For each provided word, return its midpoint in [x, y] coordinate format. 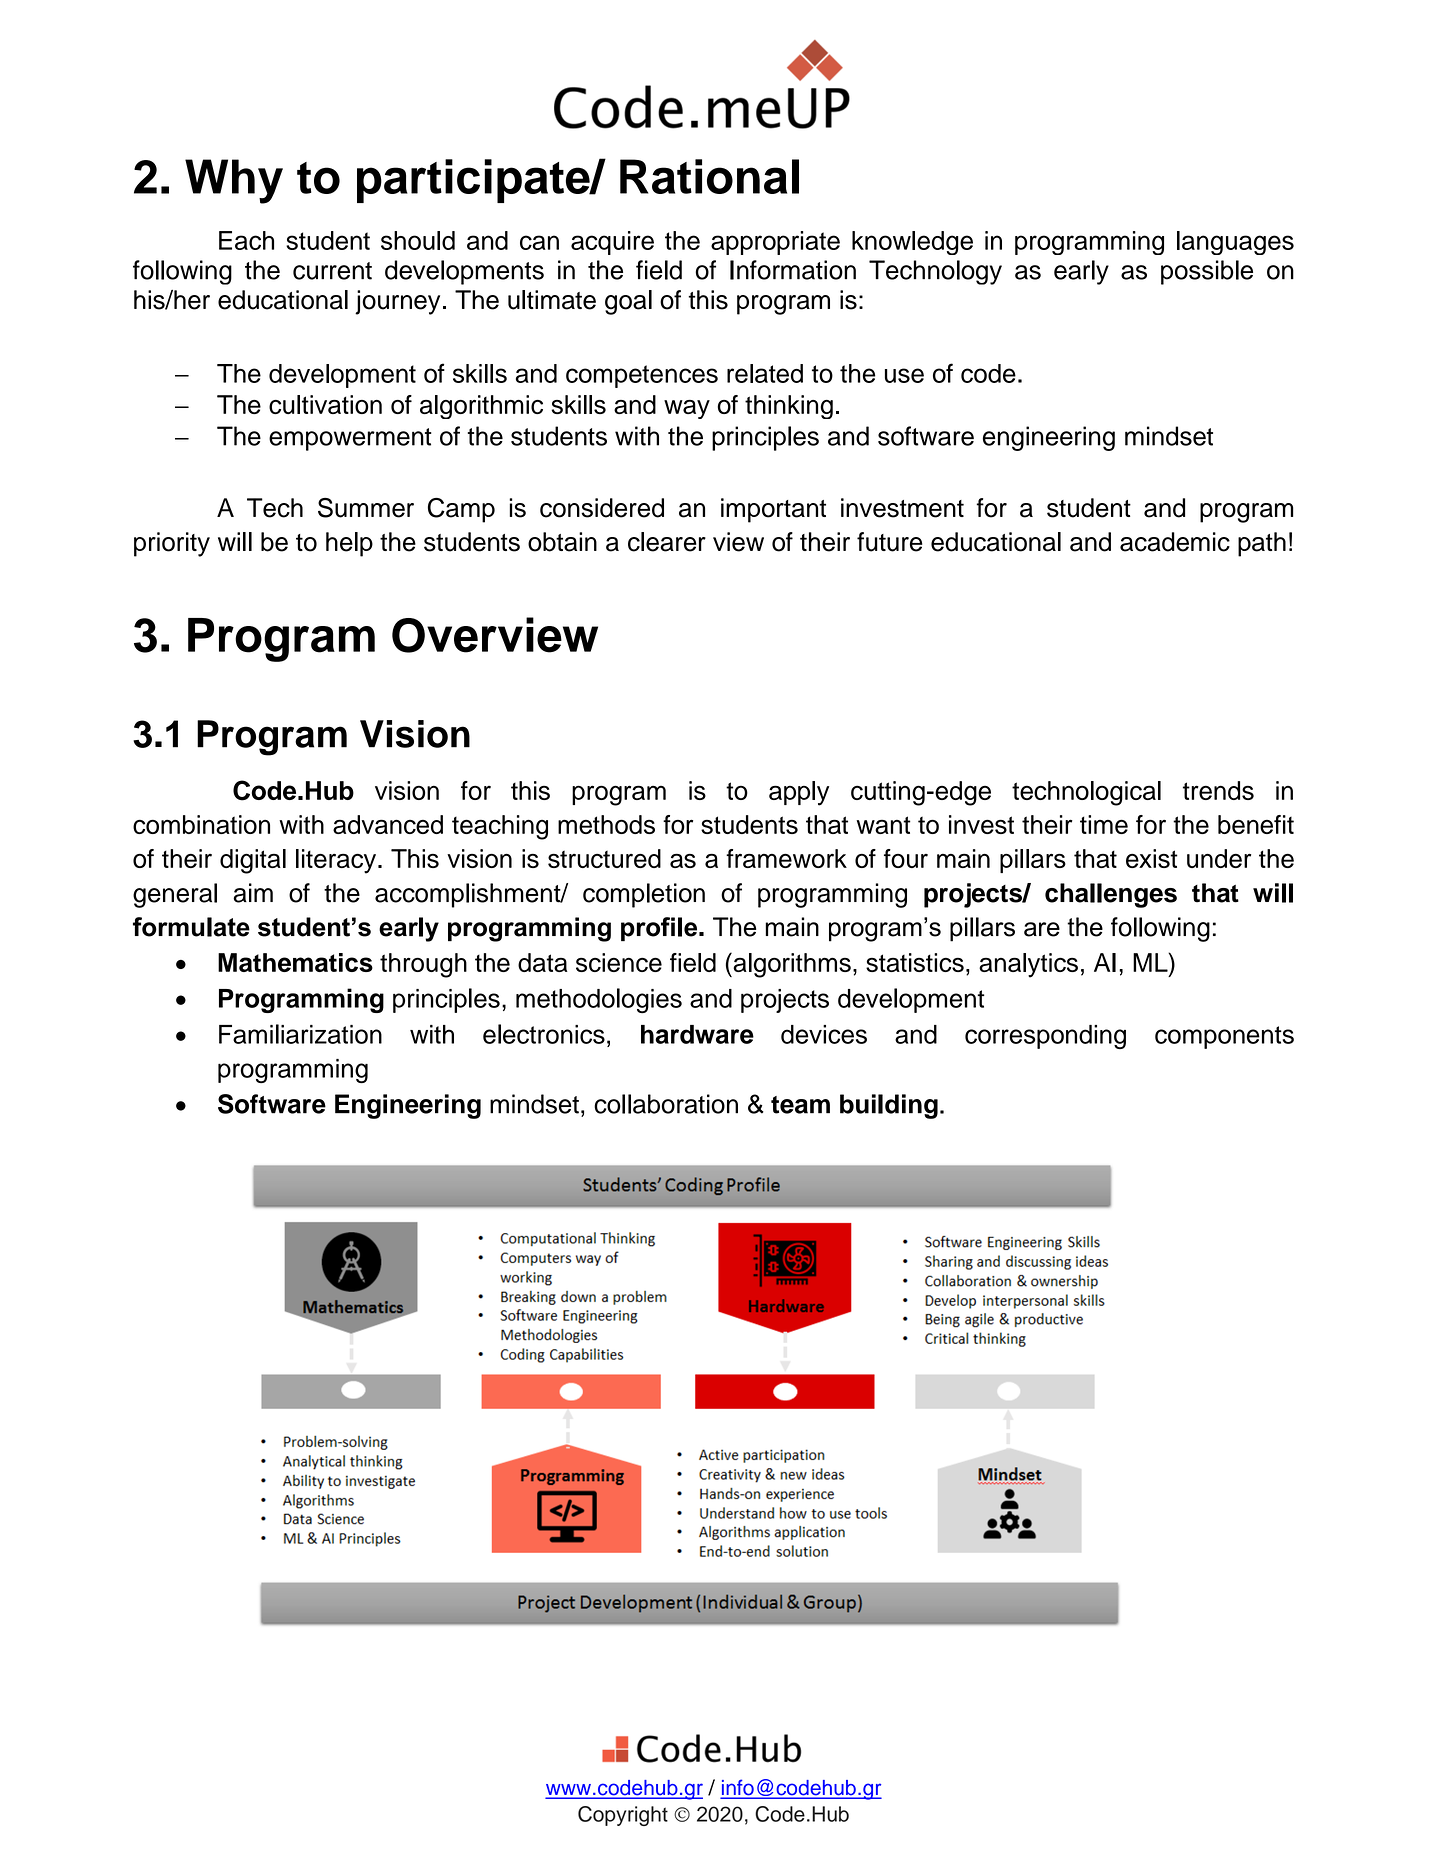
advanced [388, 824]
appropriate [775, 243]
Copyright [623, 1816]
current [332, 271]
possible [1207, 272]
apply [799, 793]
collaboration [666, 1104]
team [800, 1105]
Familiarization [300, 1034]
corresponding [1045, 1037]
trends [1218, 790]
